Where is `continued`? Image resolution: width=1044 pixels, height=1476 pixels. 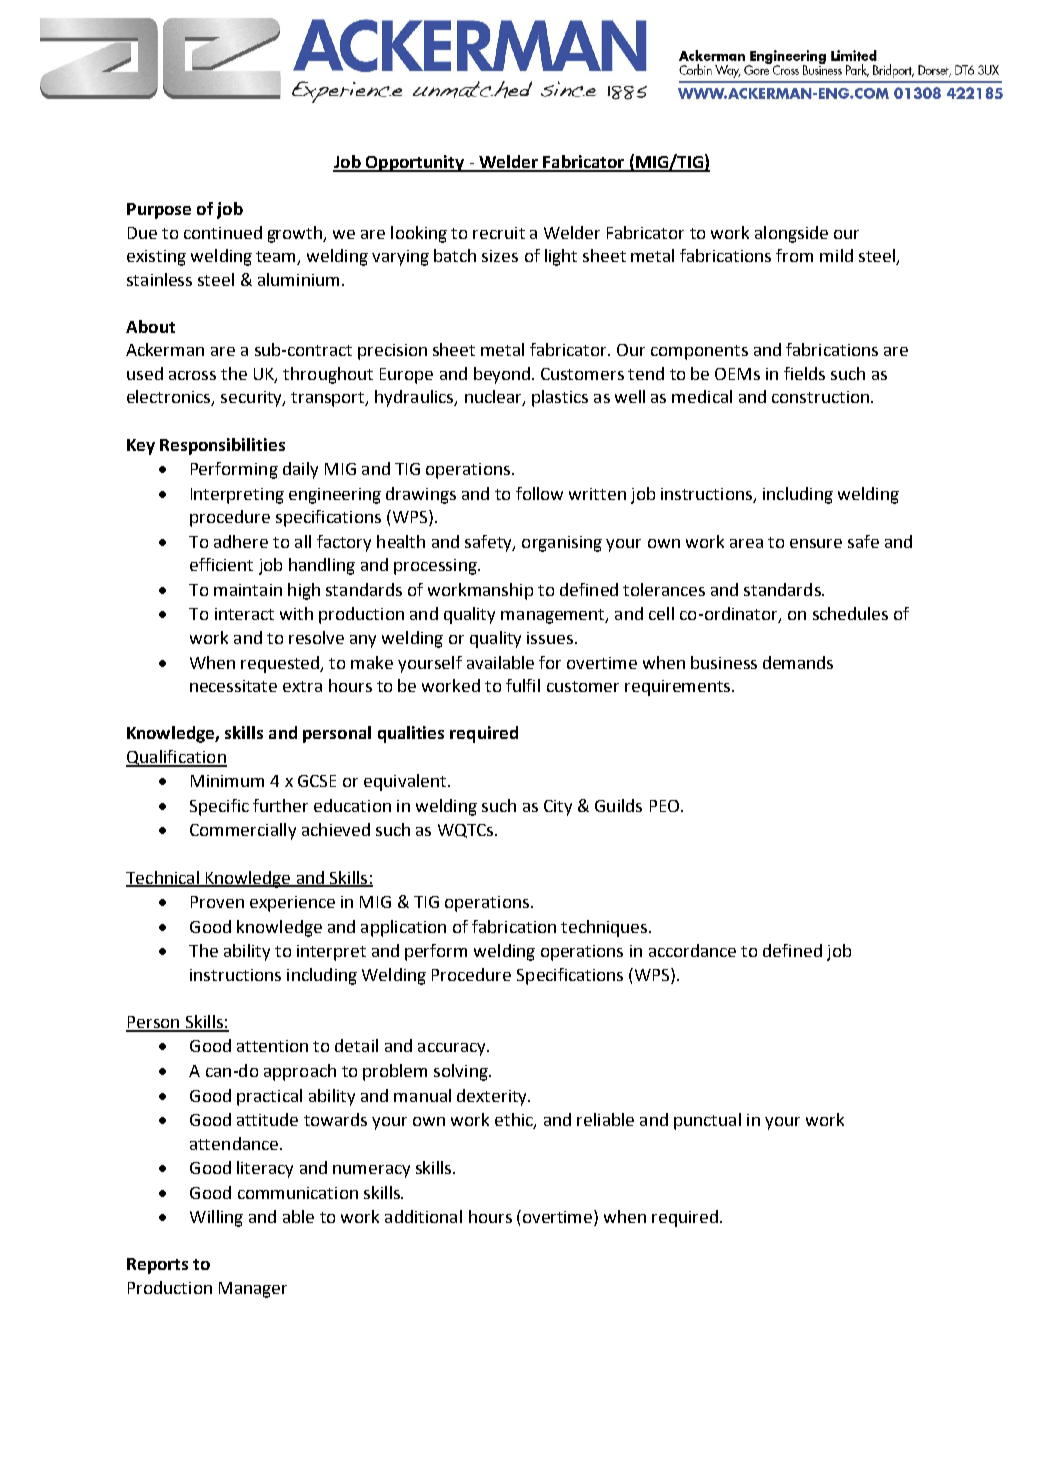 continued is located at coordinates (223, 232).
